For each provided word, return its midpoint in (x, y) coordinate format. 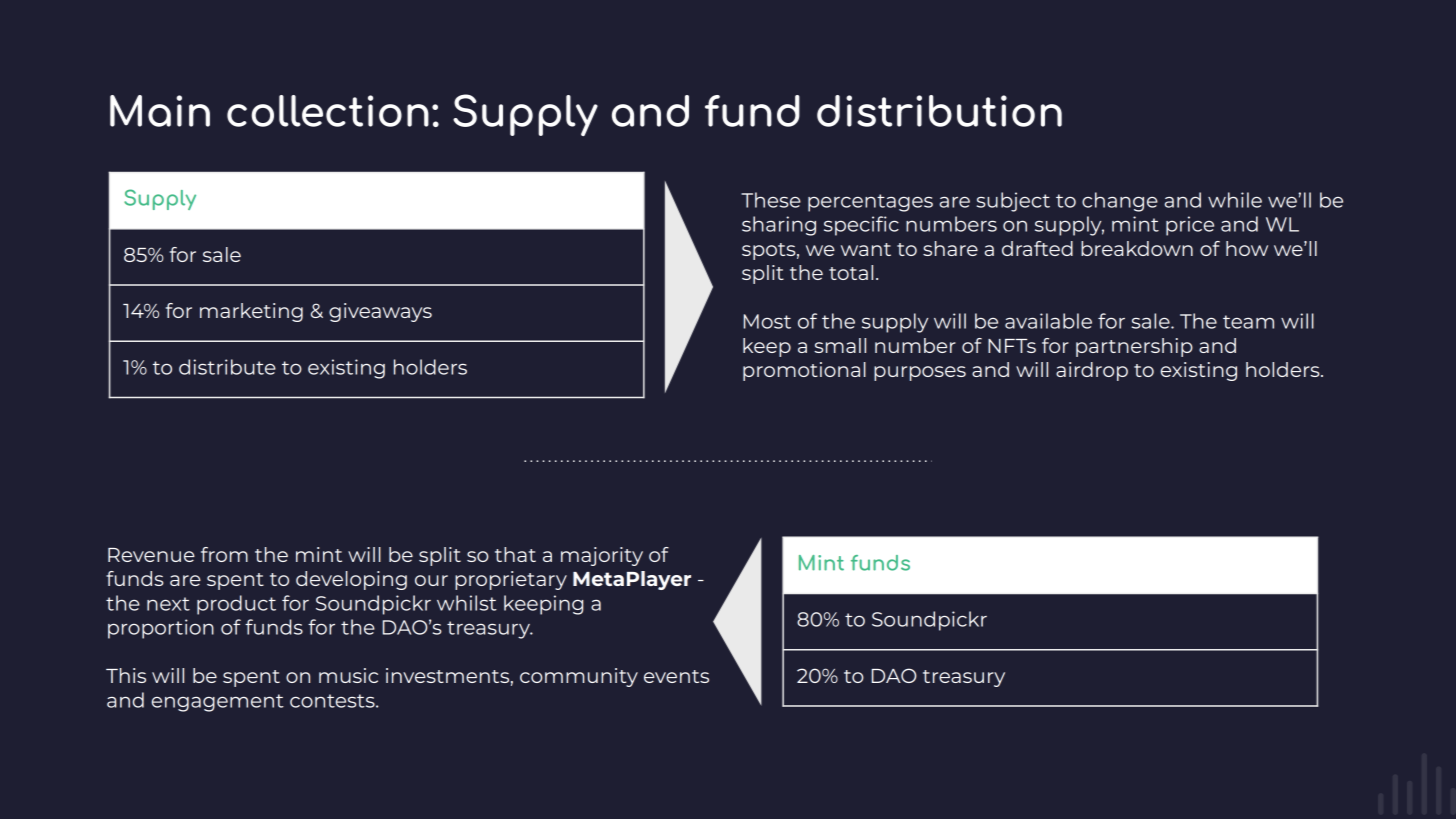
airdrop (1092, 371)
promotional (804, 371)
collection (328, 111)
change (1120, 202)
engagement (217, 703)
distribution (939, 111)
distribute (227, 367)
